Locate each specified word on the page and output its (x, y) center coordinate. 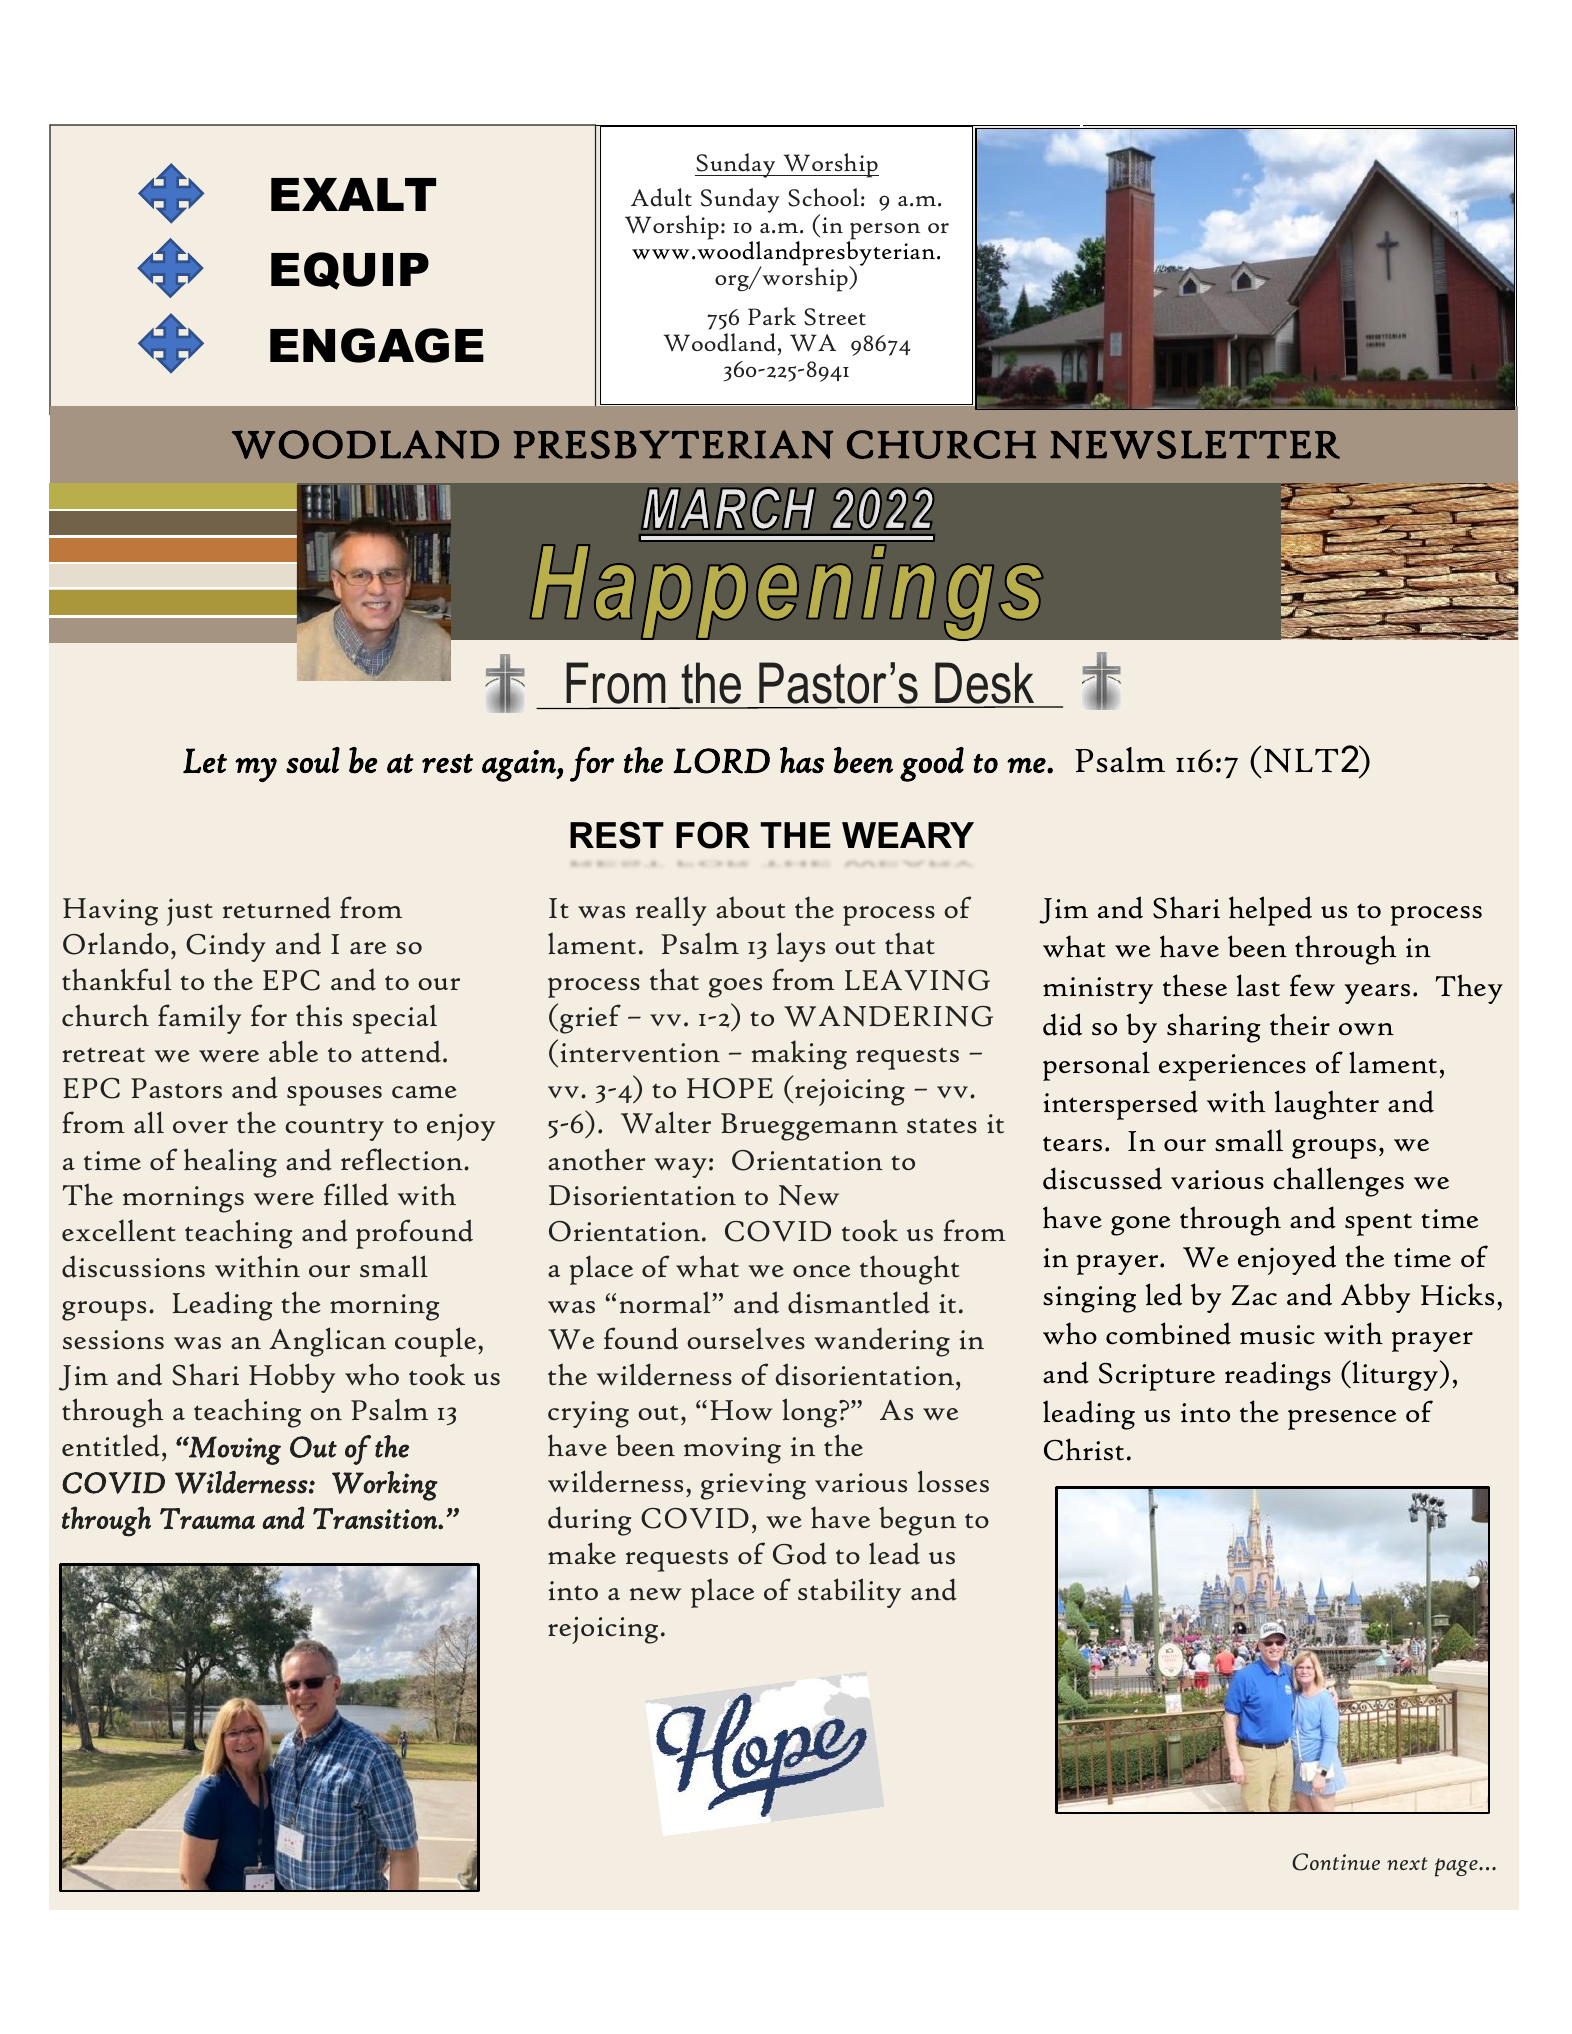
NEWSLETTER (1195, 444)
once (821, 1271)
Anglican (327, 1342)
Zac (1254, 1295)
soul (313, 760)
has (802, 760)
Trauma (207, 1518)
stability (849, 1593)
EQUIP (350, 271)
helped (1270, 911)
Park (772, 316)
